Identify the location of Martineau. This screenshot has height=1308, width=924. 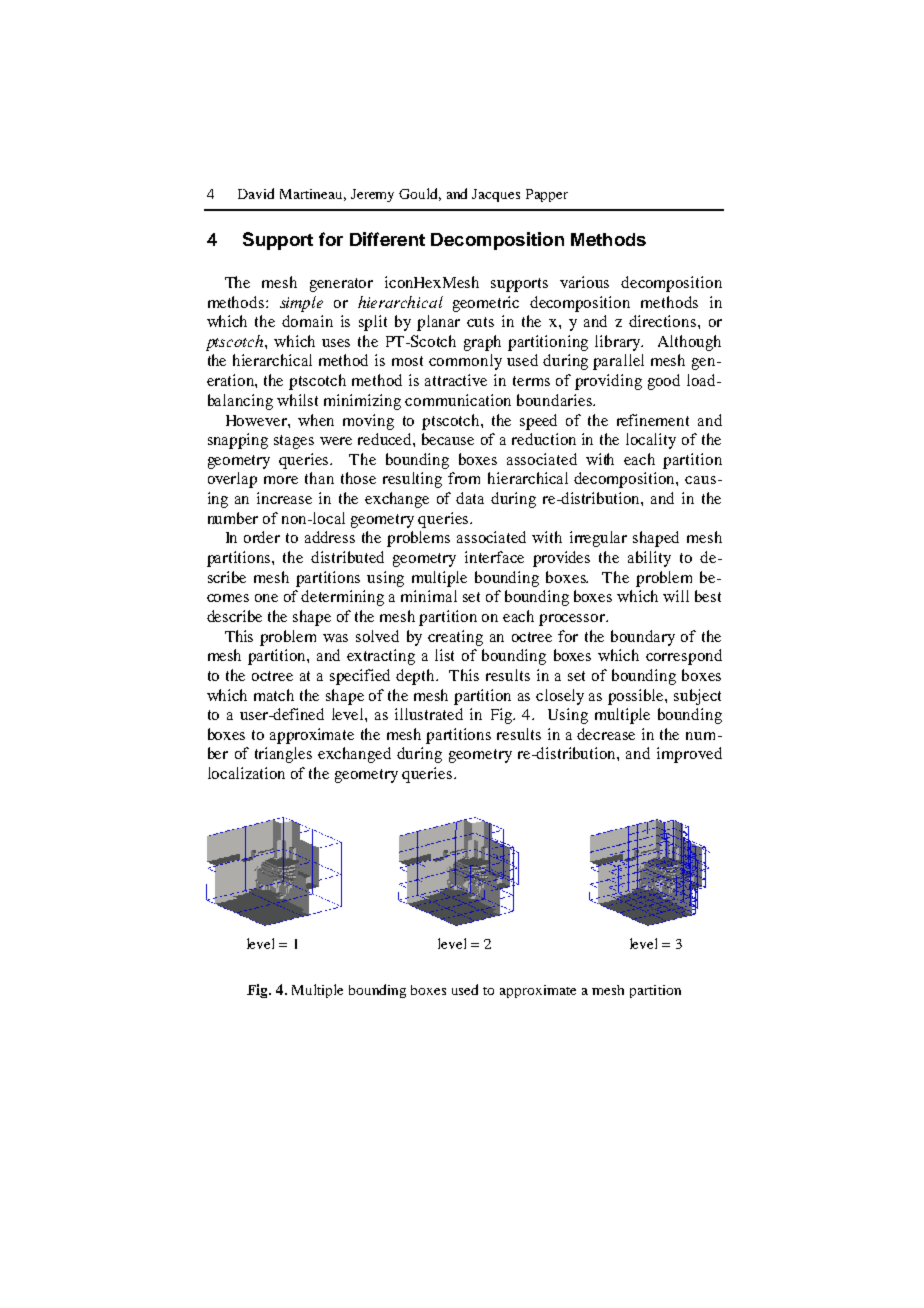
(313, 195).
